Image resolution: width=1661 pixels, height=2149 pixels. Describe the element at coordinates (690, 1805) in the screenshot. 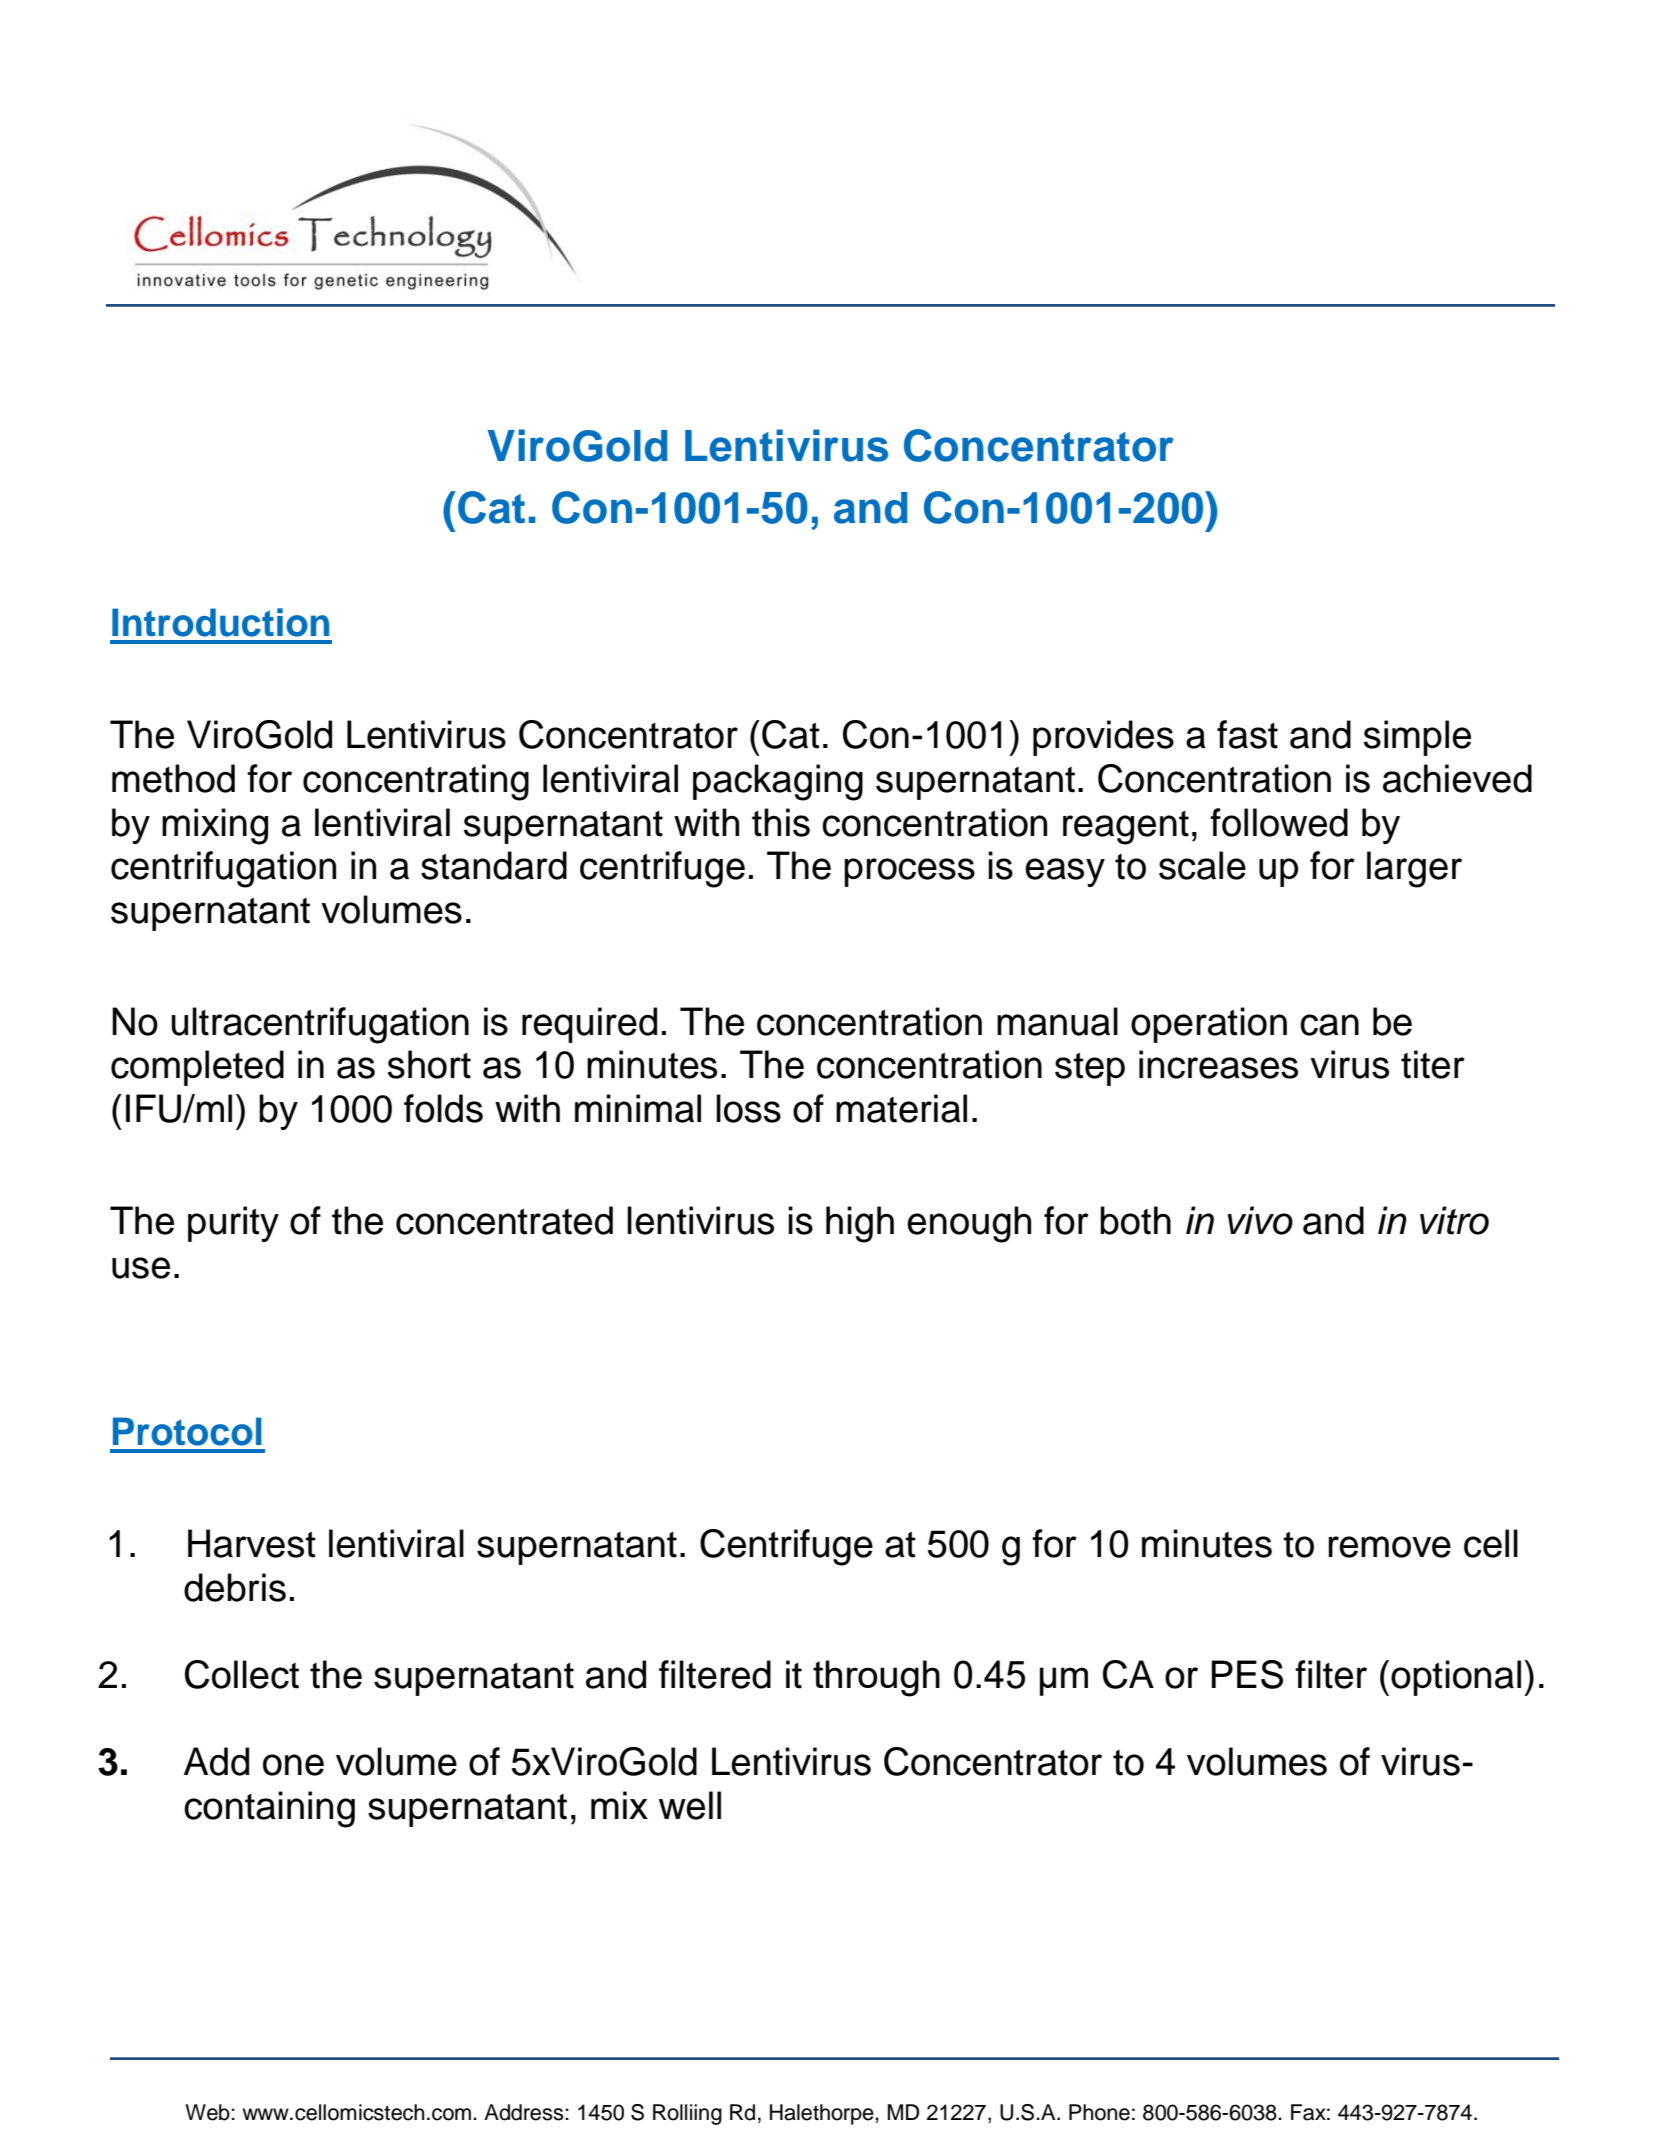

I see `well` at that location.
